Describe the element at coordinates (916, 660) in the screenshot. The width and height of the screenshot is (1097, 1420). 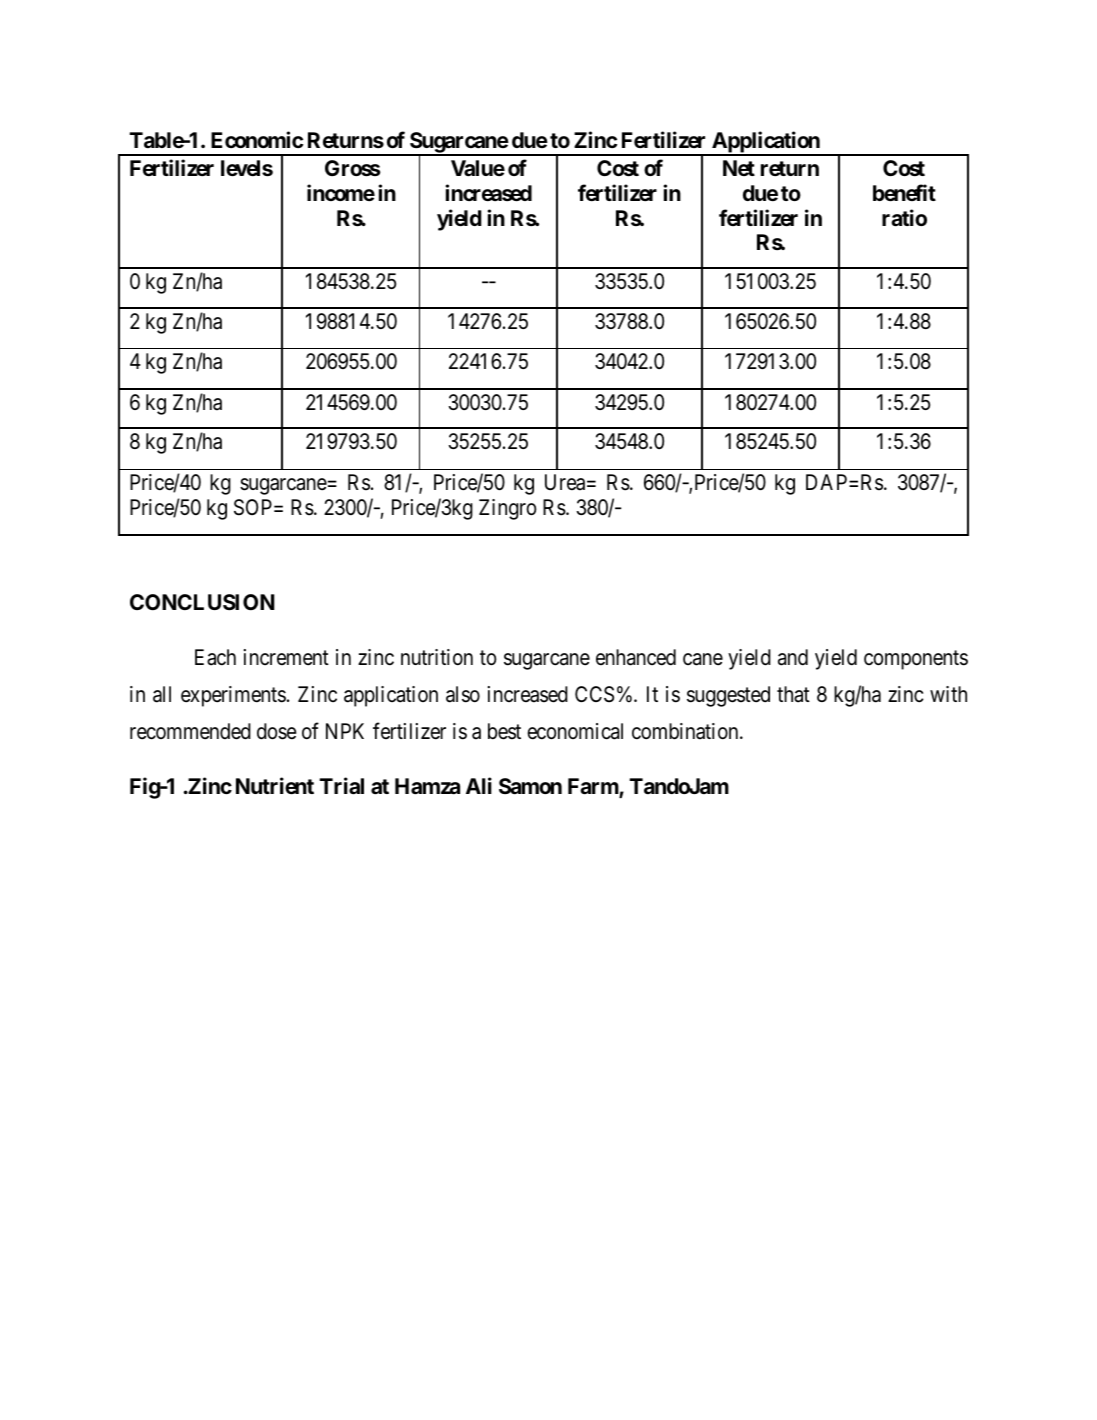
I see `components` at that location.
